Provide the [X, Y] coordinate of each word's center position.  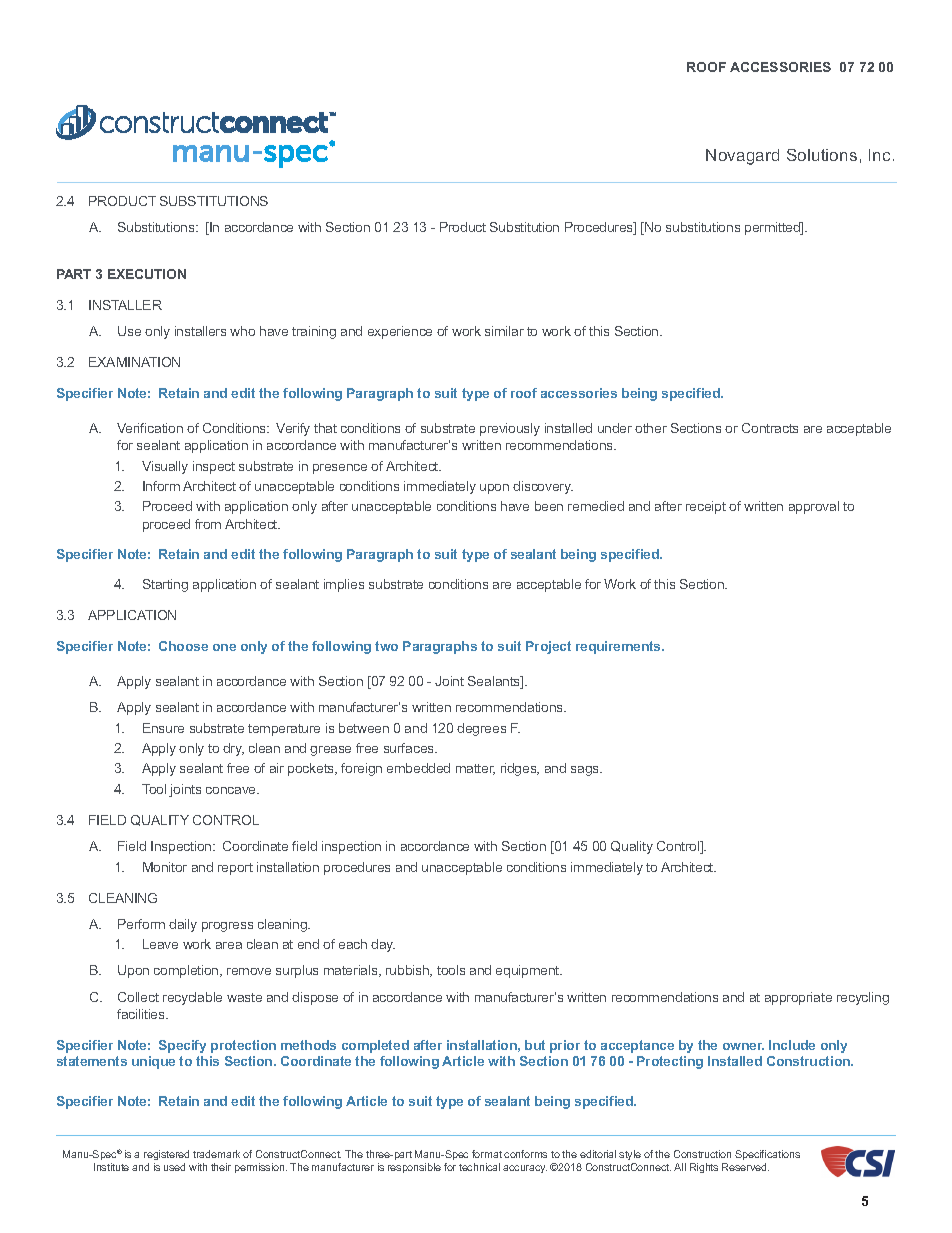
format [487, 1154]
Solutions [822, 155]
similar [504, 331]
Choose [183, 646]
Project [548, 647]
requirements [620, 647]
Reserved [745, 1167]
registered [166, 1155]
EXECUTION [147, 274]
